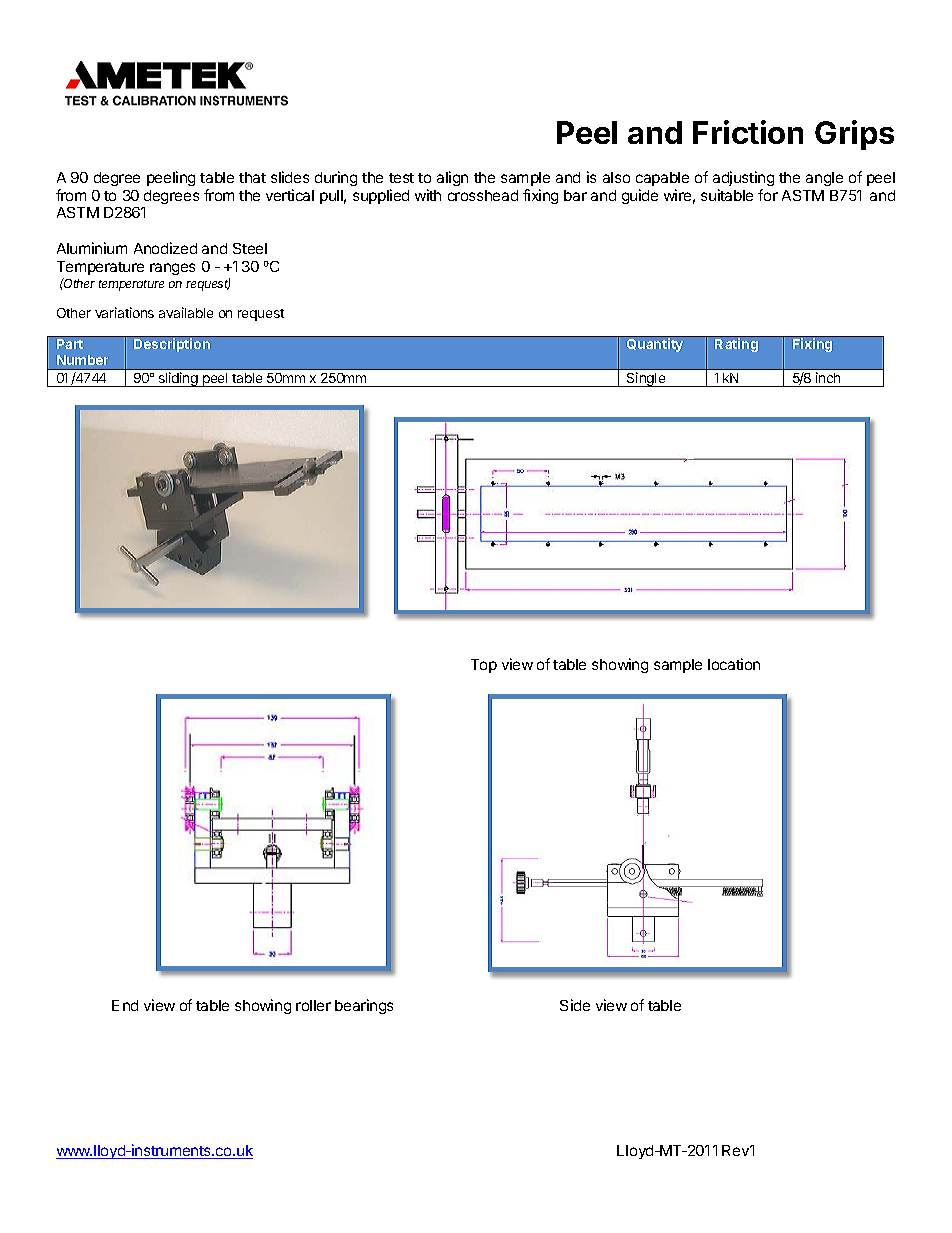  I want to click on adjusting, so click(743, 178).
